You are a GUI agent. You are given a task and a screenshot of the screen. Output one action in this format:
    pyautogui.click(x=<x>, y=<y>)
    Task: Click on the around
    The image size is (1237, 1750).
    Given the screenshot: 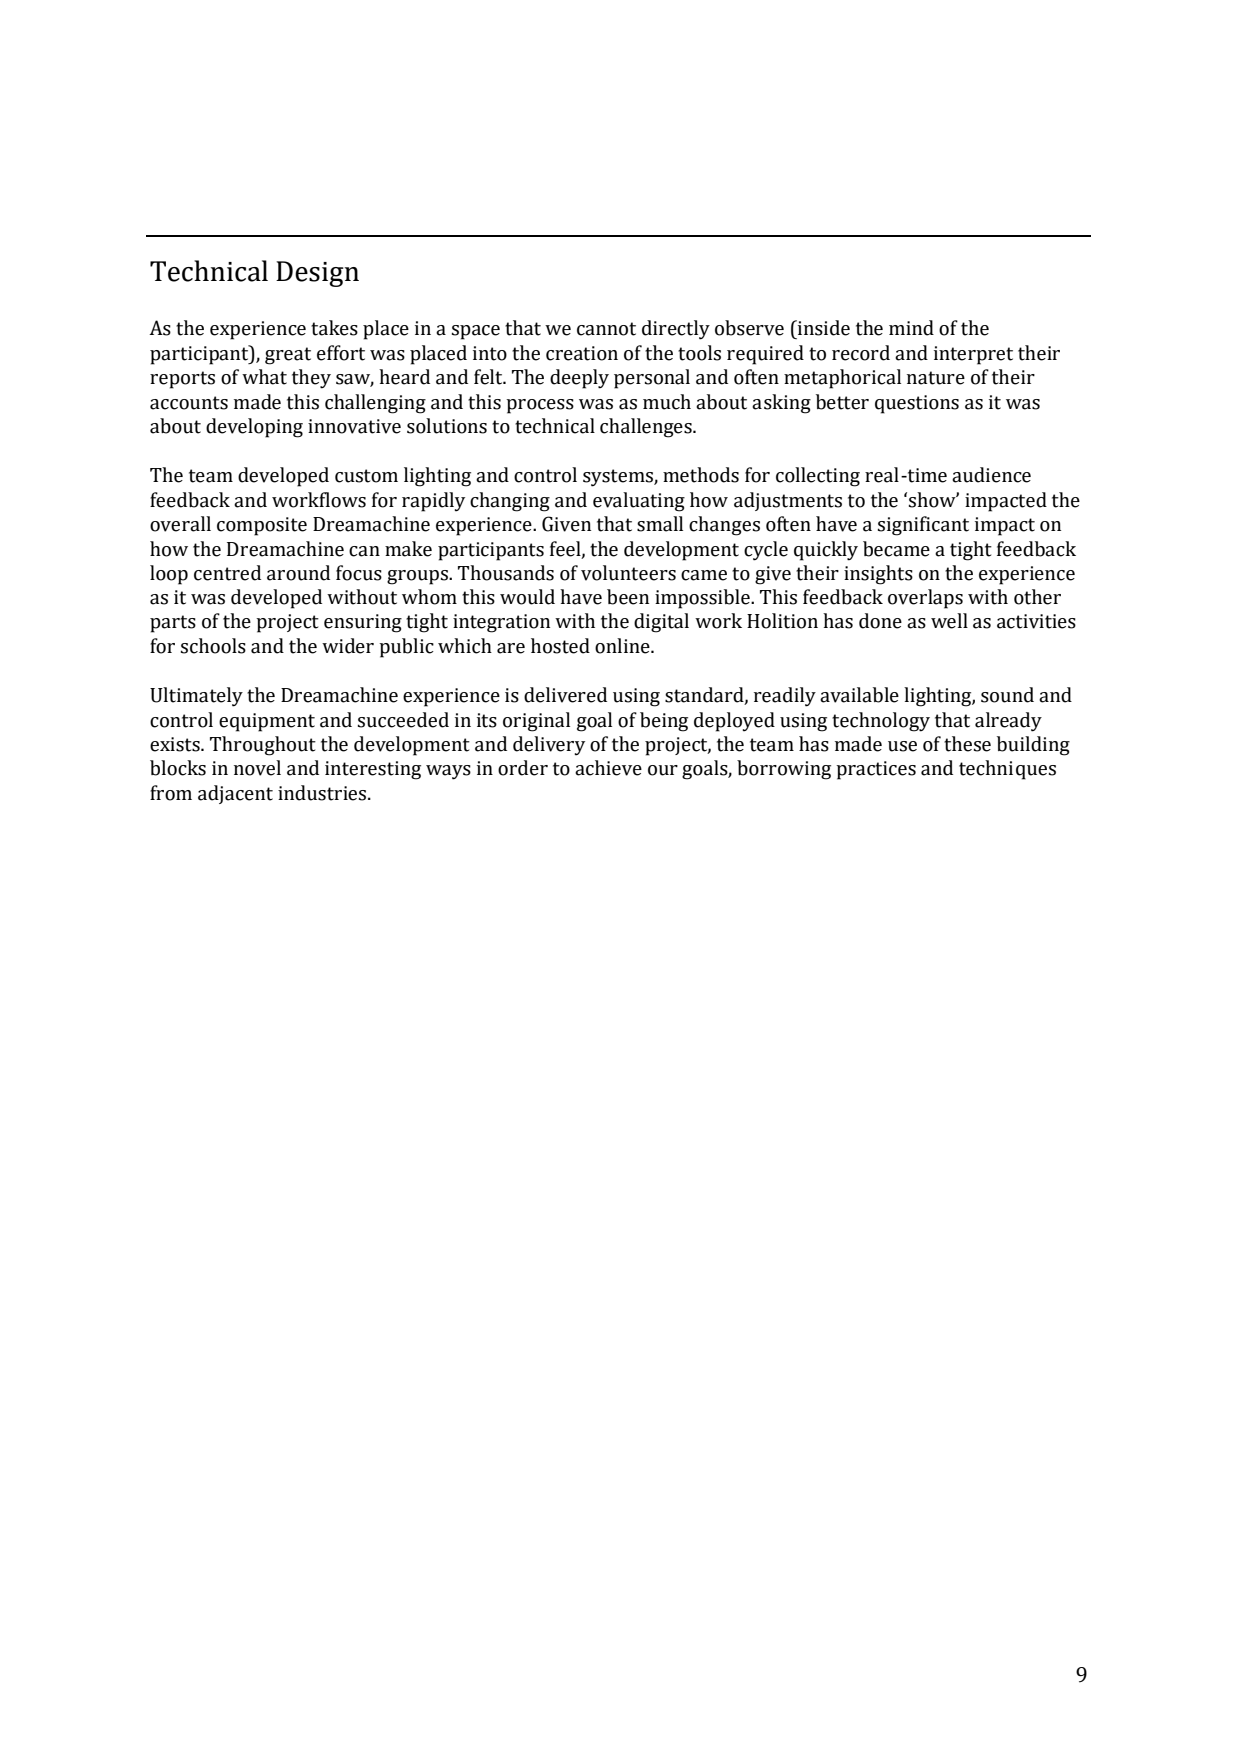 What is the action you would take?
    pyautogui.click(x=298, y=573)
